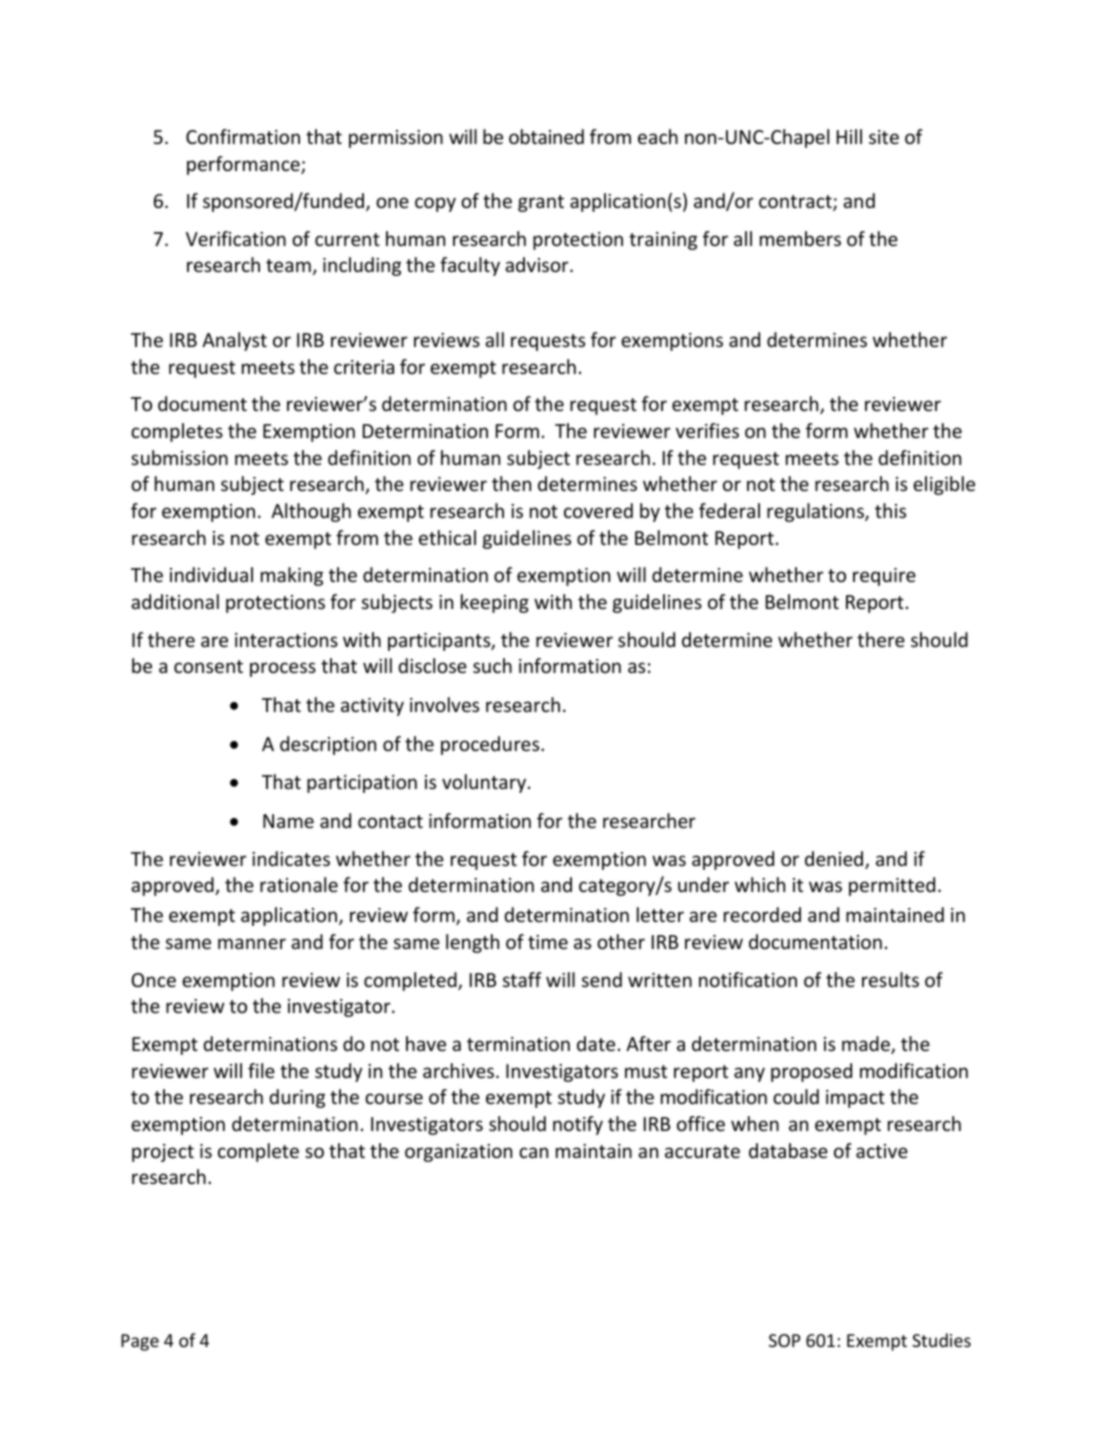  Describe the element at coordinates (243, 136) in the image. I see `Confirmation` at that location.
